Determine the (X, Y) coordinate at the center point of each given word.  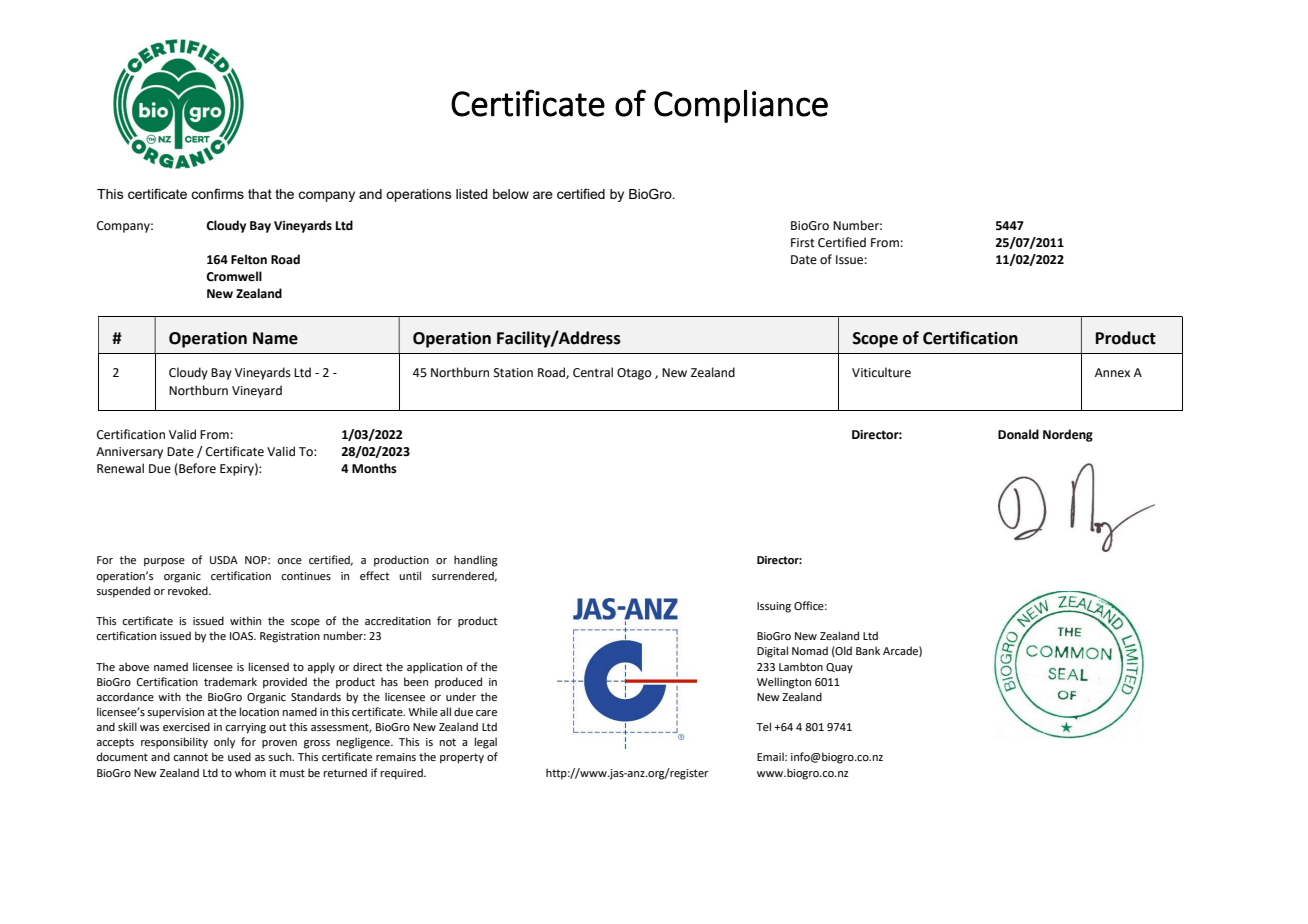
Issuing (774, 607)
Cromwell (234, 276)
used (239, 756)
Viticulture (881, 372)
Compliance (741, 106)
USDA (224, 560)
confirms (217, 193)
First (803, 243)
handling (476, 561)
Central (593, 372)
